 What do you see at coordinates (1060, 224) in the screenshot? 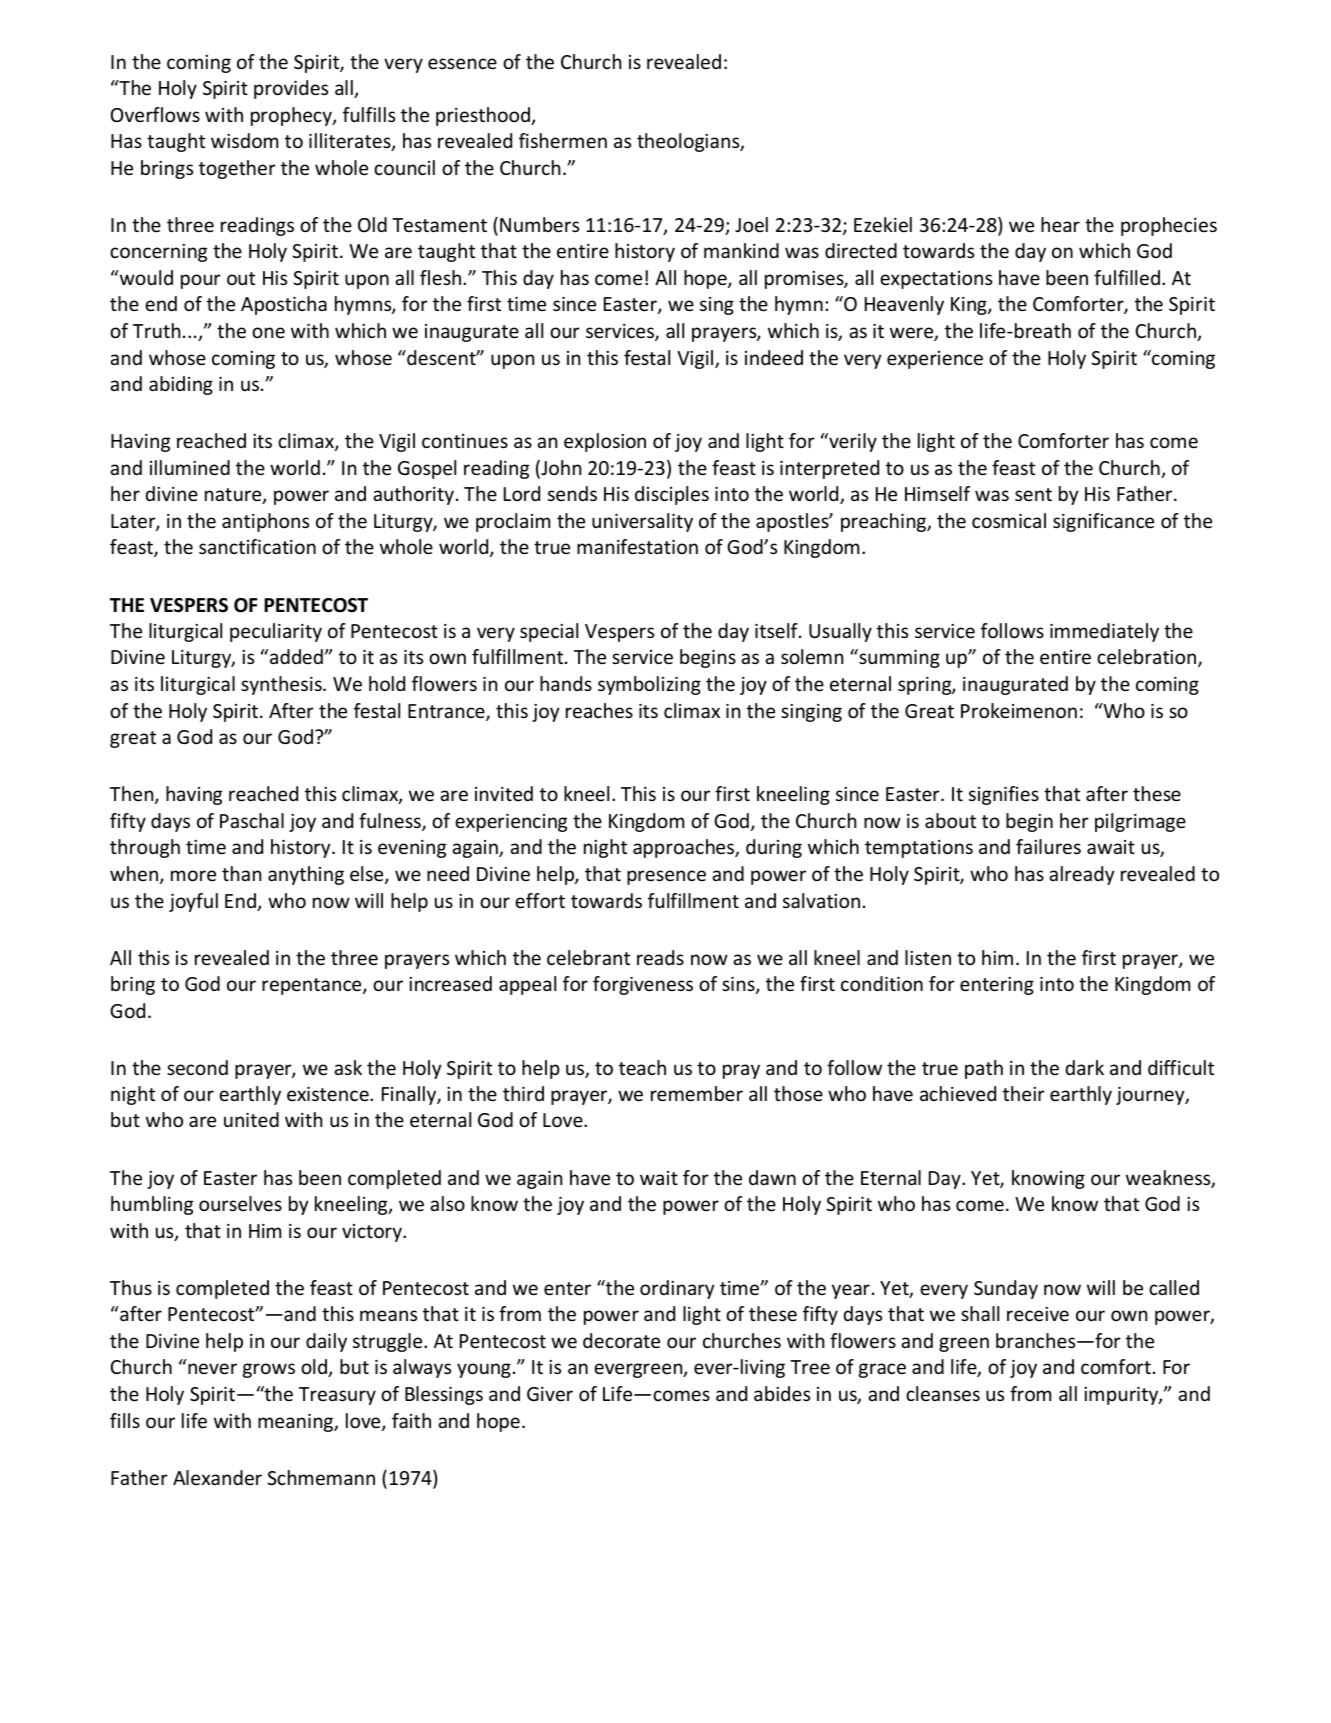
I see `hear` at bounding box center [1060, 224].
